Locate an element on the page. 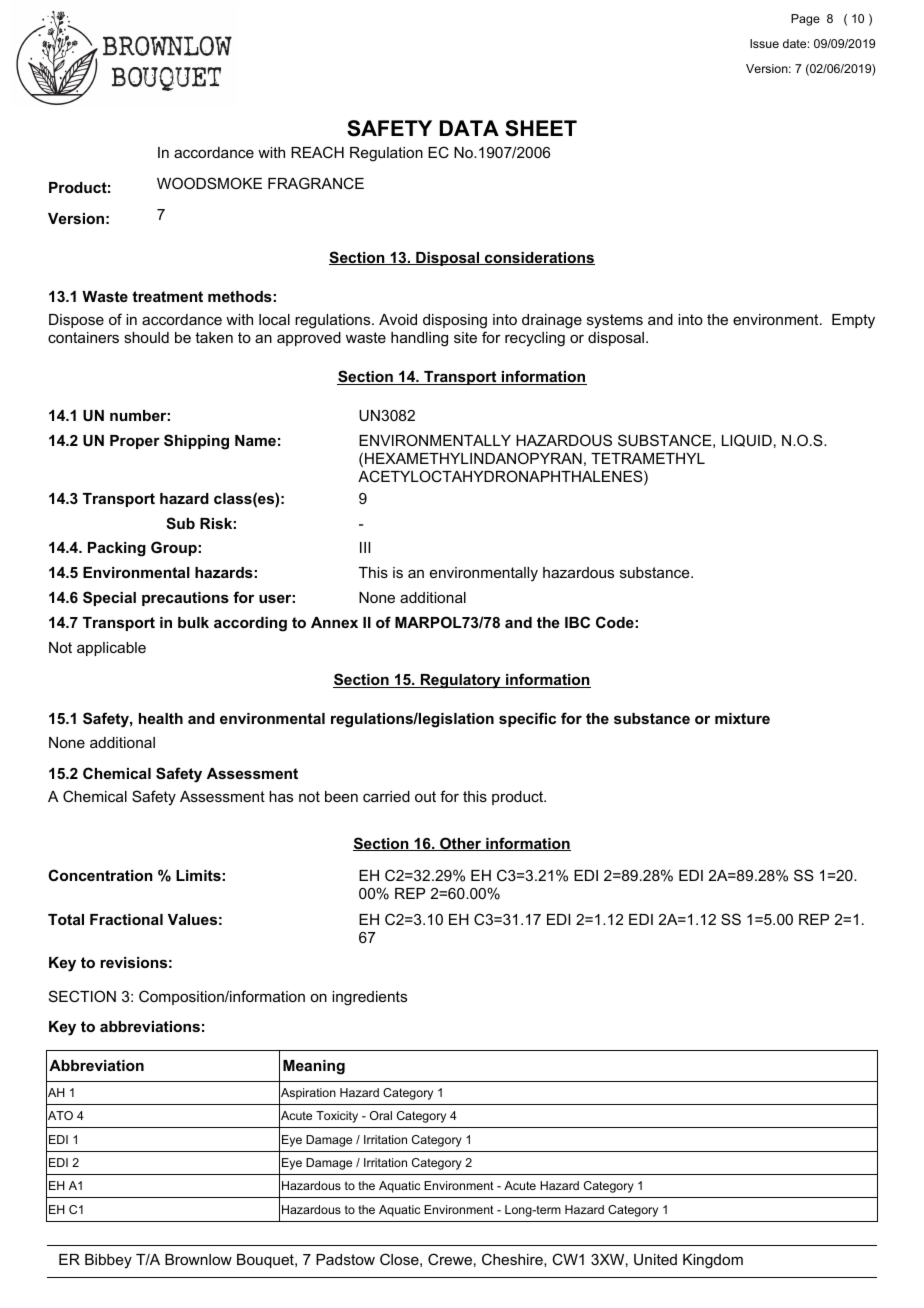 The width and height of the image is (924, 1308). Toxicity is located at coordinates (337, 1117).
